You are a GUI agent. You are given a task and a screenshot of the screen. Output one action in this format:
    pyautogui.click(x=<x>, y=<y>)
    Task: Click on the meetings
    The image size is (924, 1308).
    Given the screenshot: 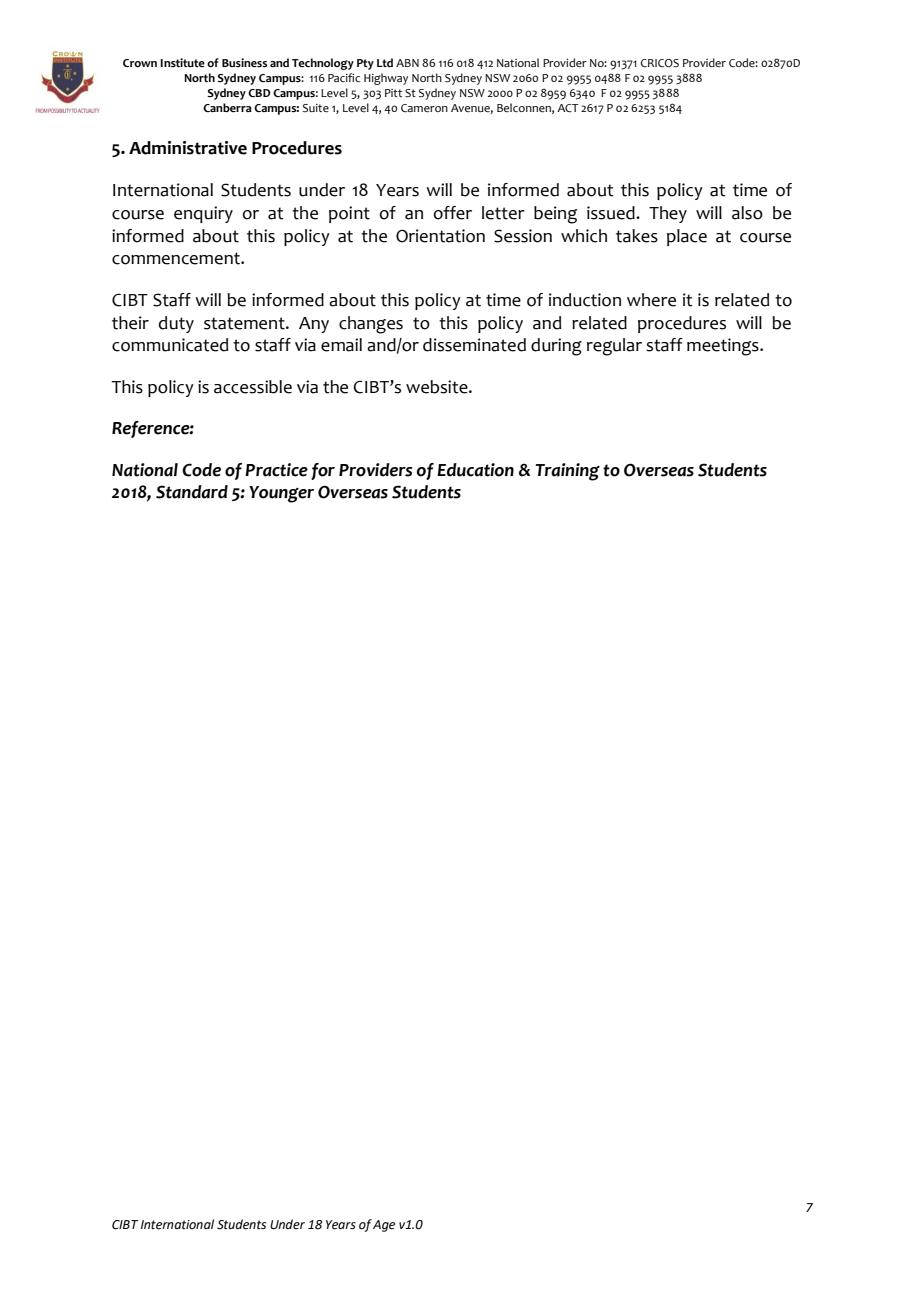 What is the action you would take?
    pyautogui.click(x=724, y=347)
